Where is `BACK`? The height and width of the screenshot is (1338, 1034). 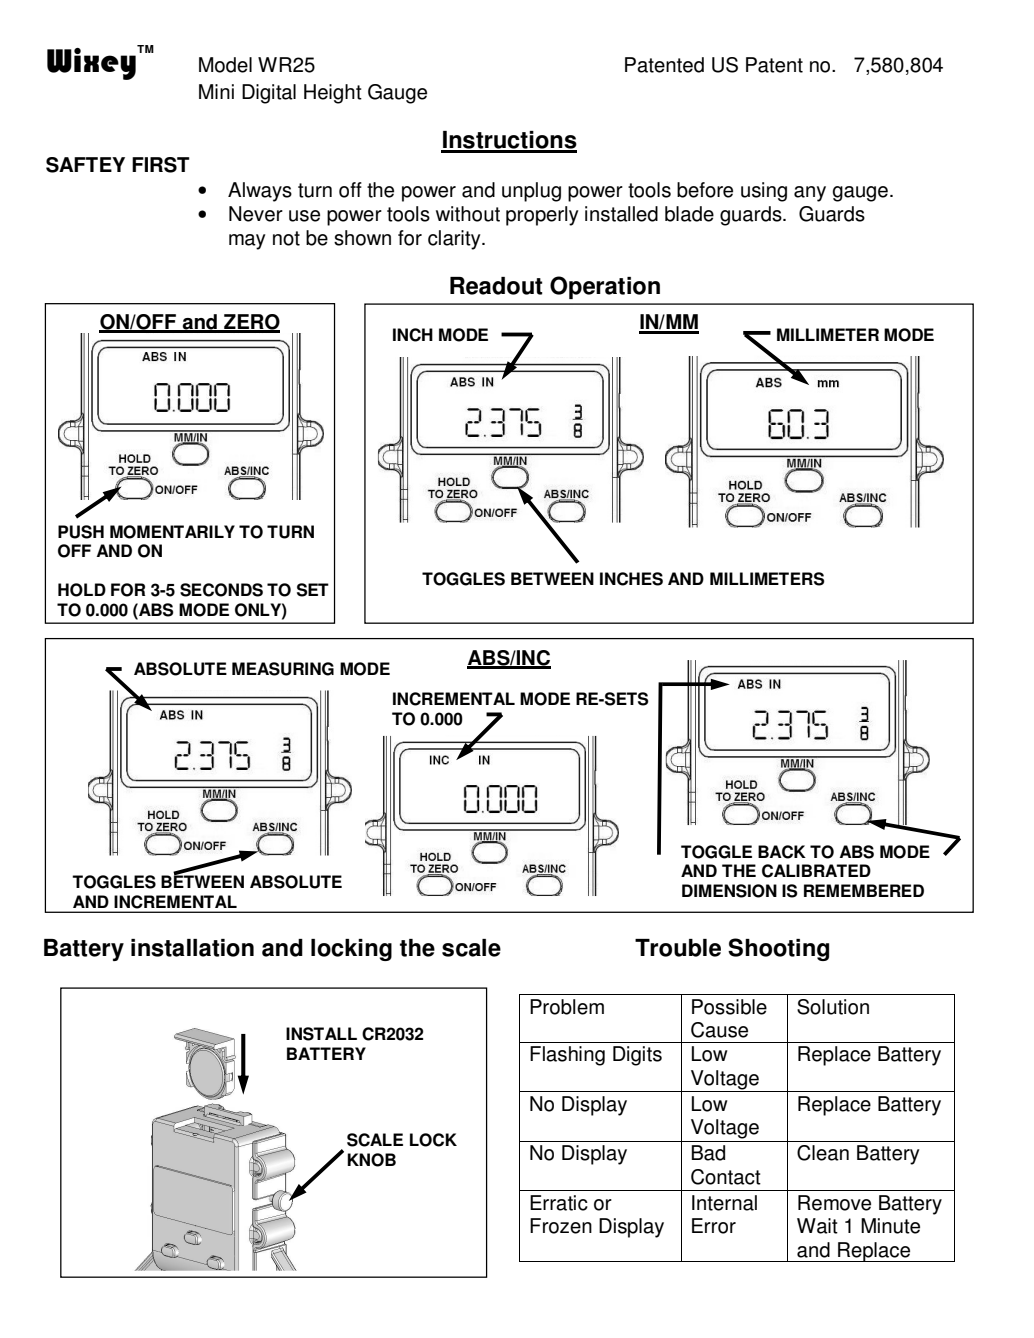
BACK is located at coordinates (782, 852).
